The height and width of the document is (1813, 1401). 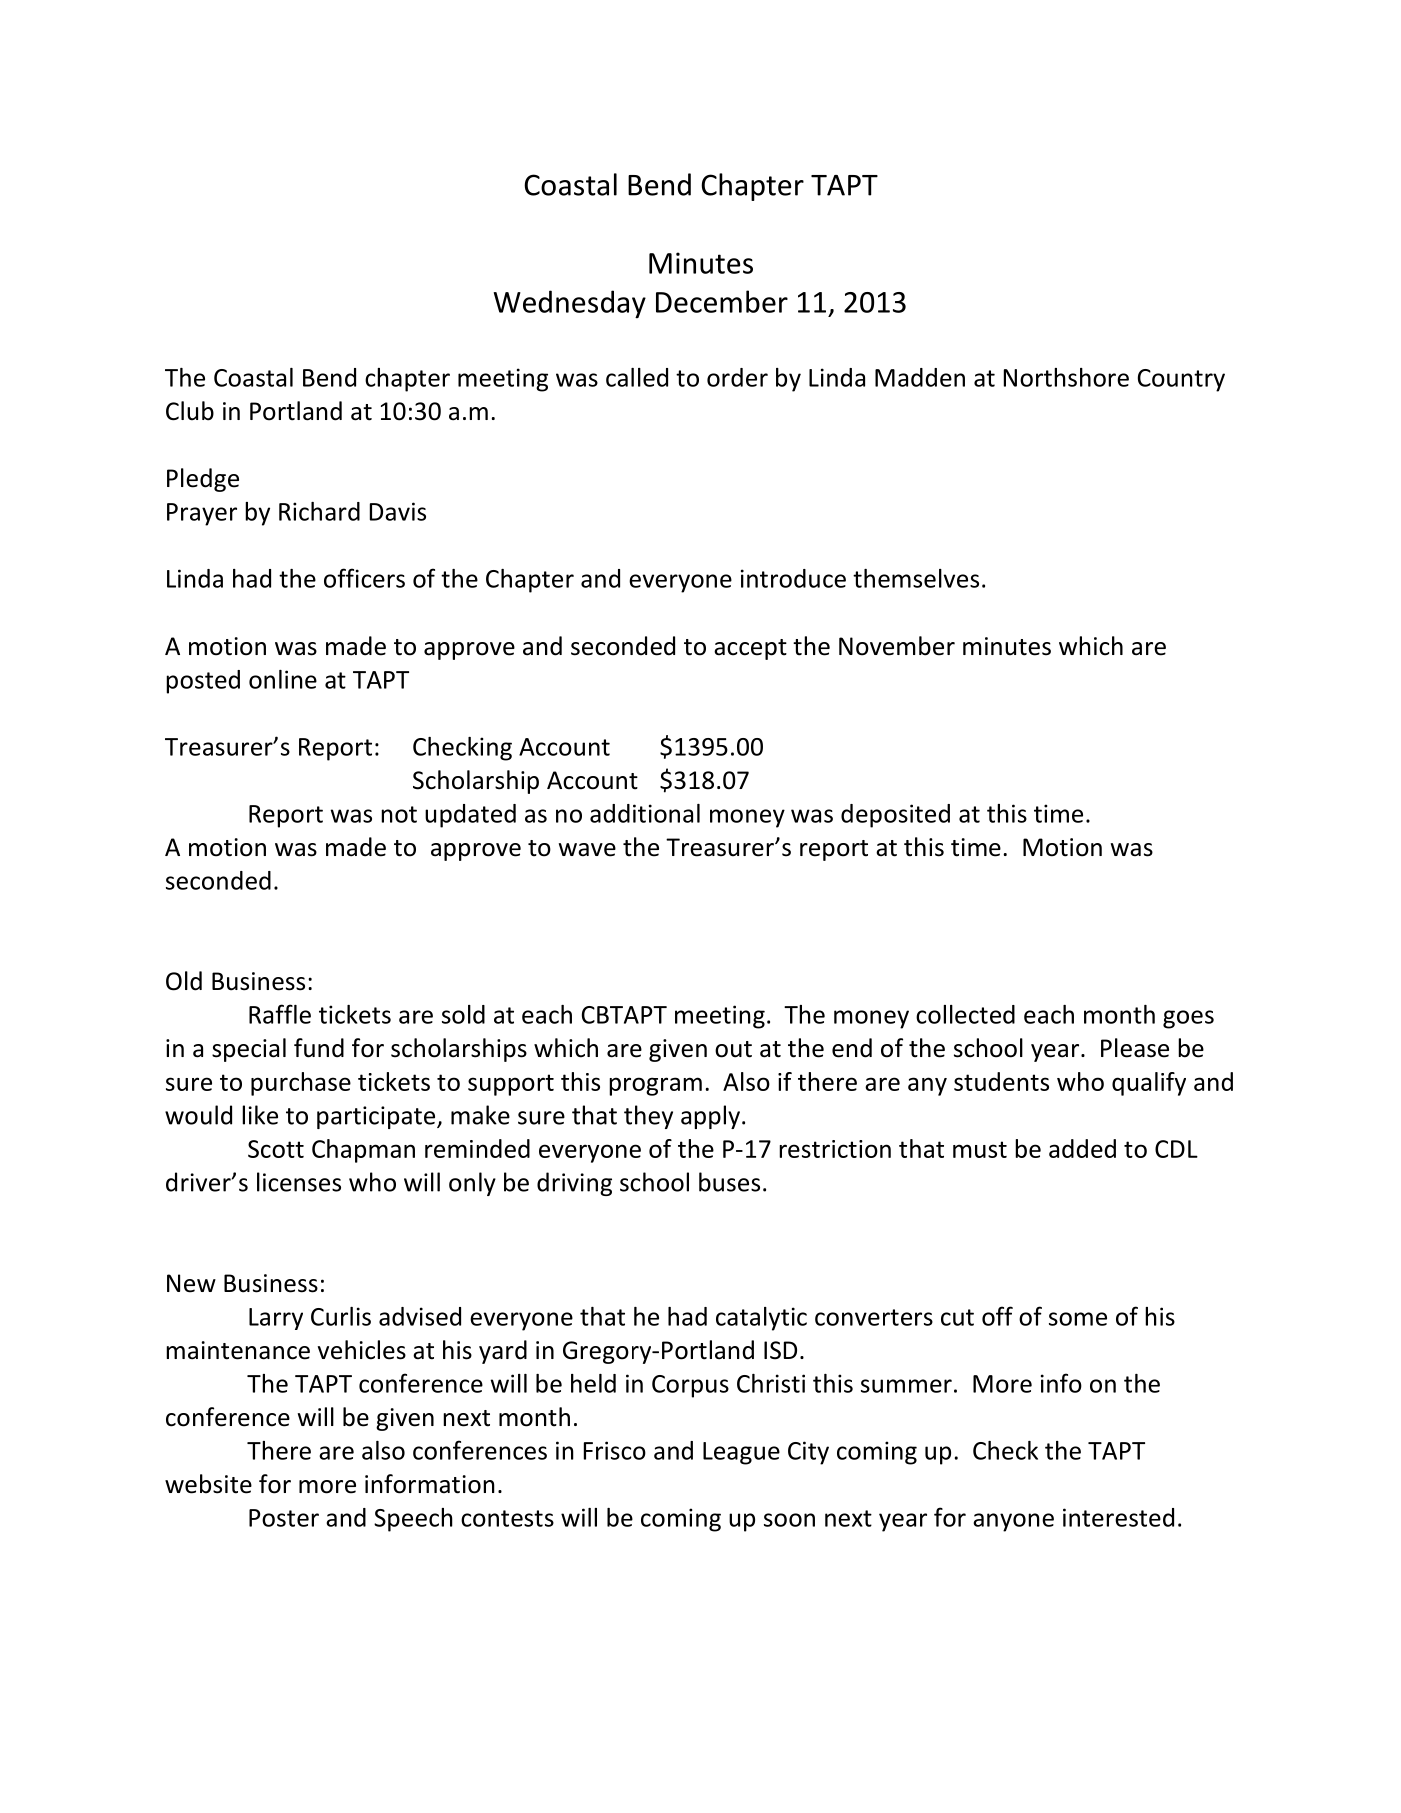 What do you see at coordinates (722, 301) in the document?
I see `December` at bounding box center [722, 301].
